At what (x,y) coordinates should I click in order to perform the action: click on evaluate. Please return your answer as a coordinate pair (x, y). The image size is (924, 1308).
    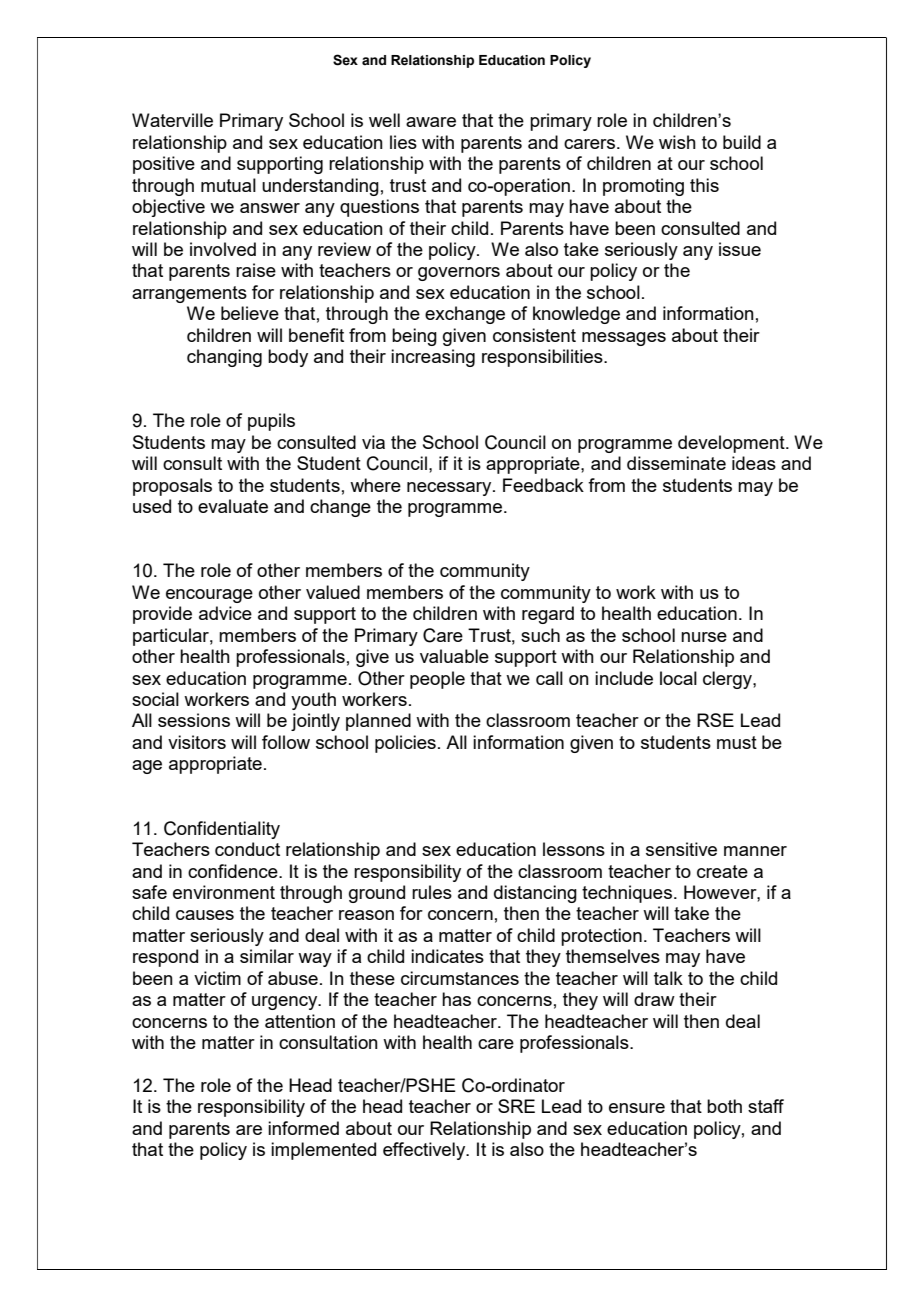
    Looking at the image, I should click on (233, 506).
